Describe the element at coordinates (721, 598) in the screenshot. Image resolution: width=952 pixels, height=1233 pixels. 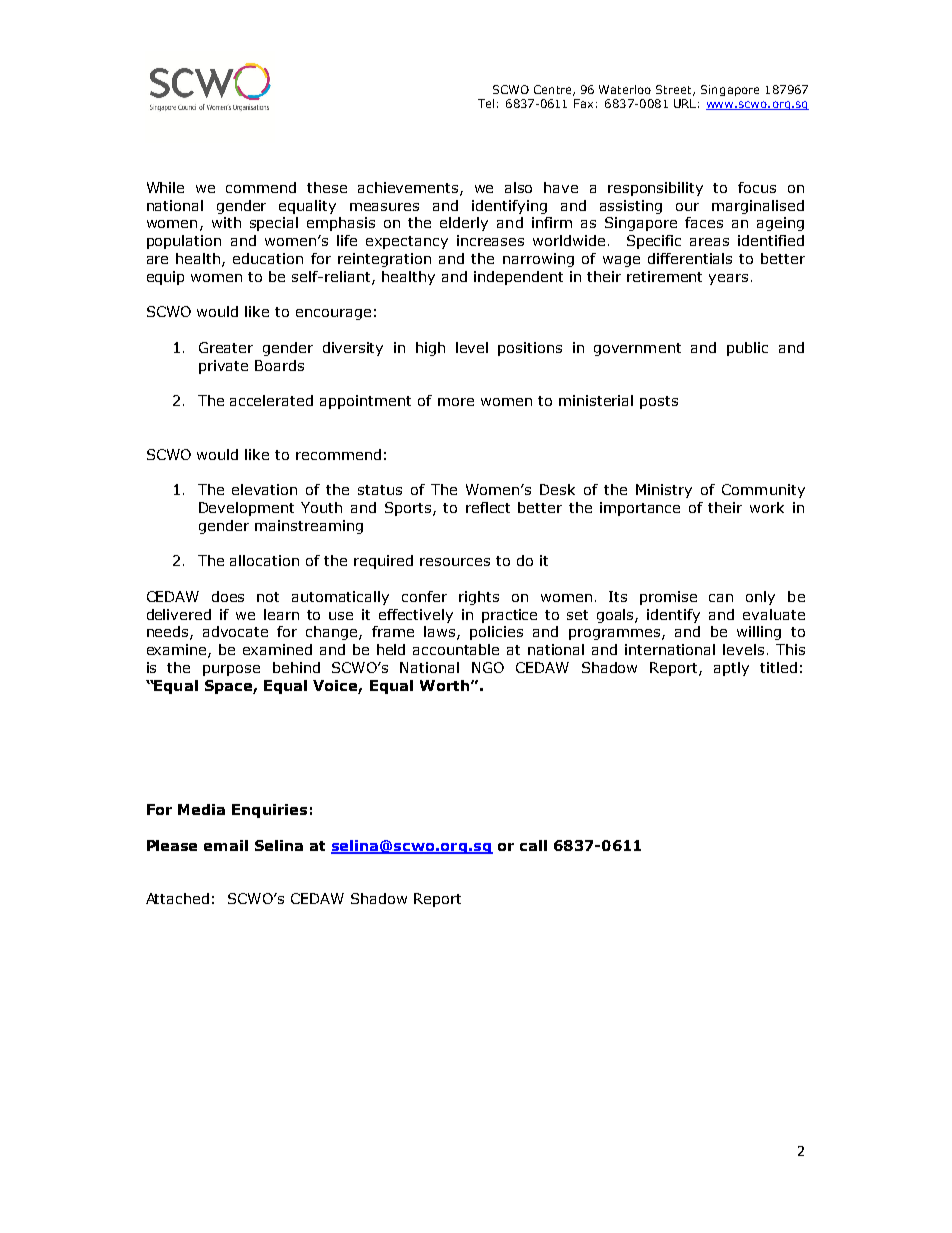
I see `can` at that location.
